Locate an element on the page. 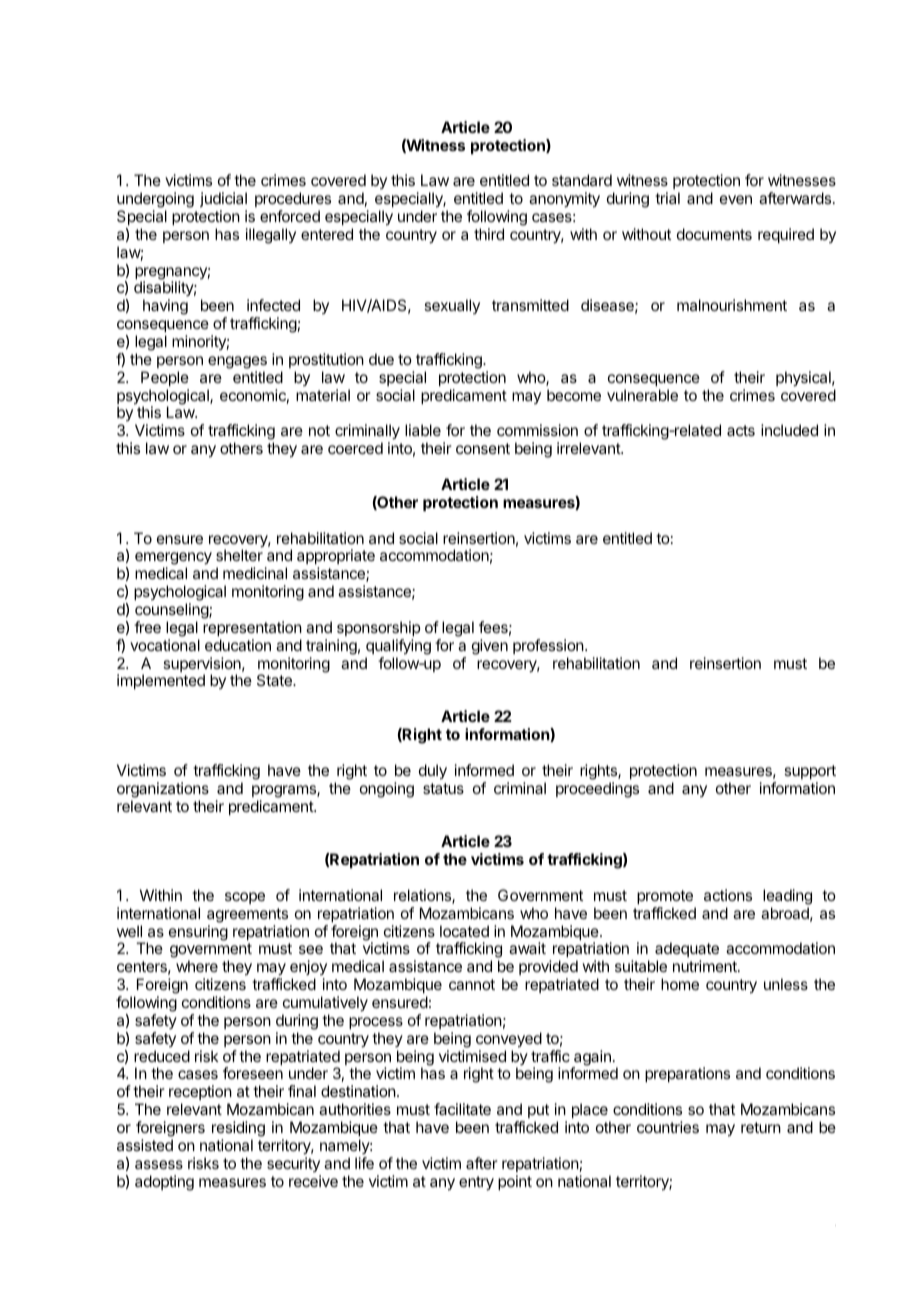  third is located at coordinates (489, 234).
